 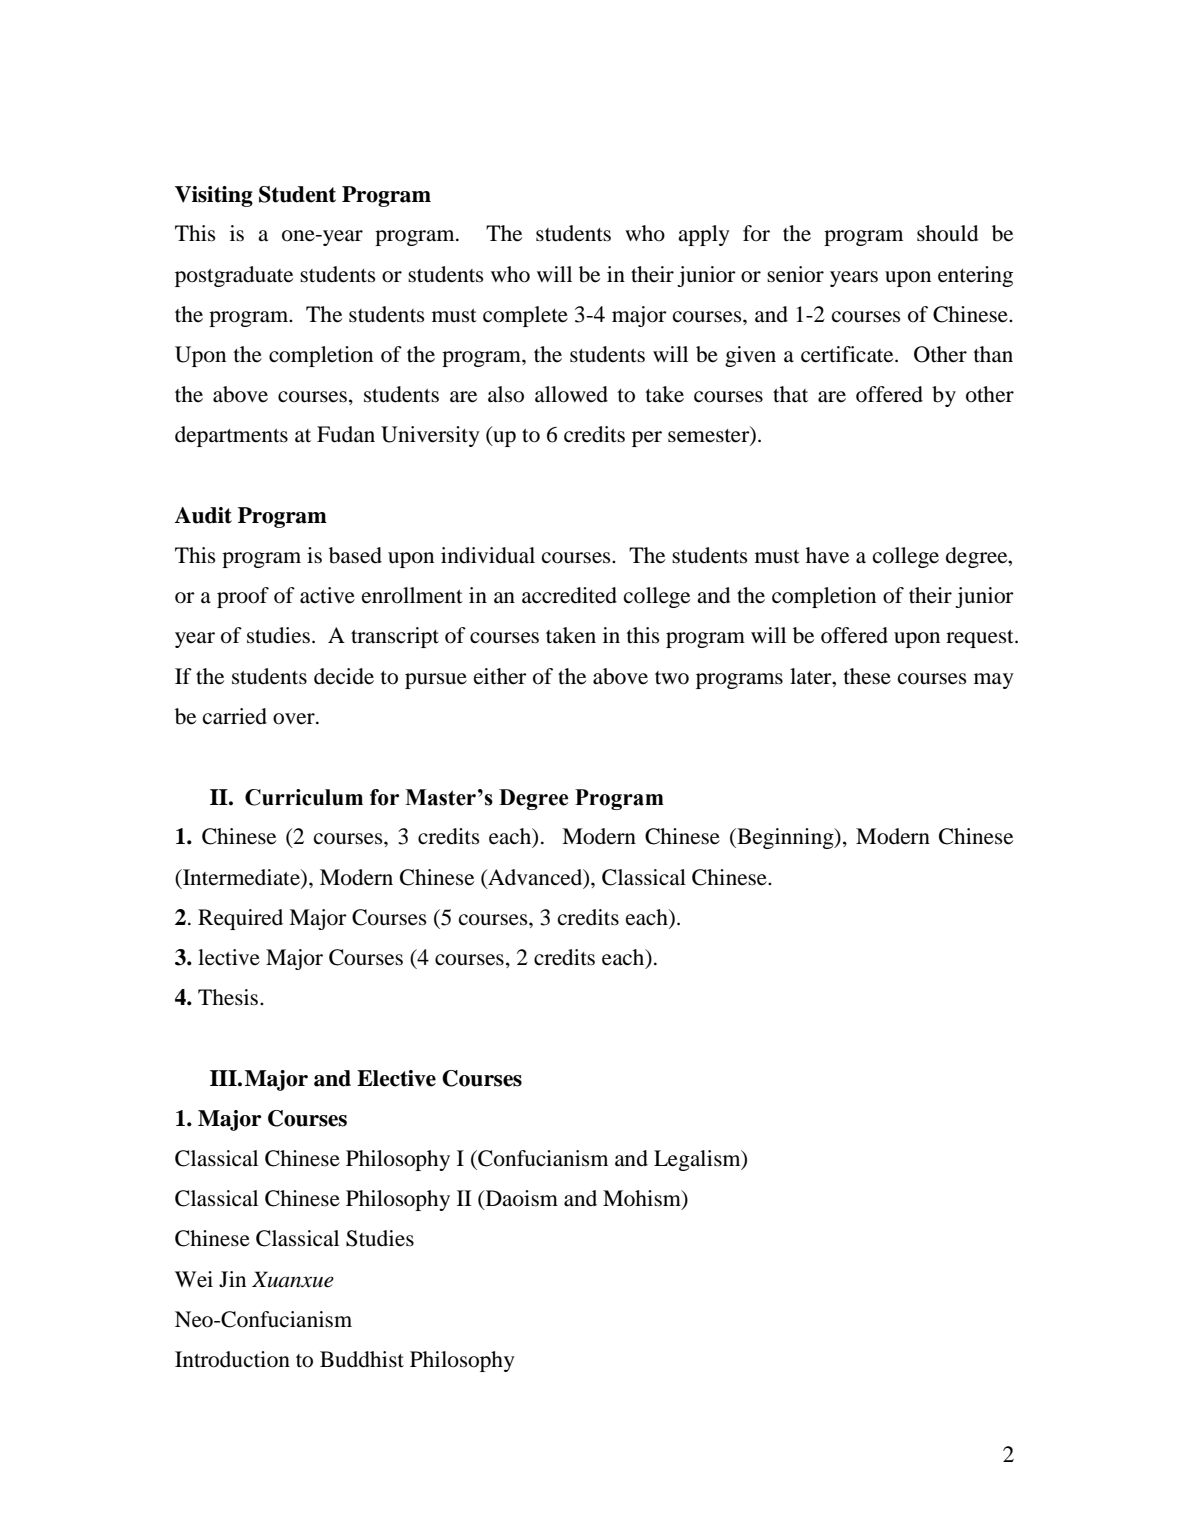 What do you see at coordinates (234, 276) in the screenshot?
I see `postgraduate` at bounding box center [234, 276].
